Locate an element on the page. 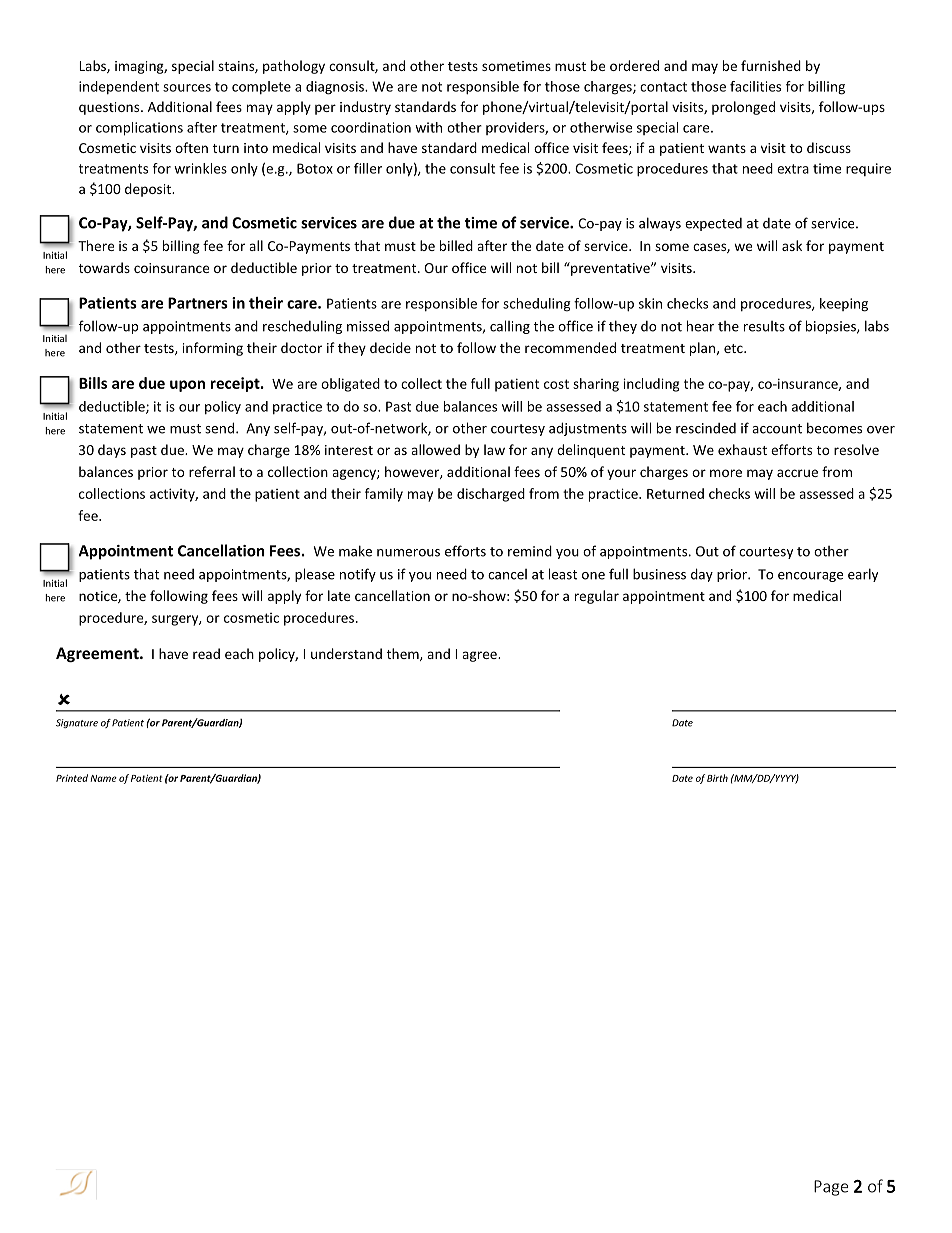  referral is located at coordinates (212, 471).
